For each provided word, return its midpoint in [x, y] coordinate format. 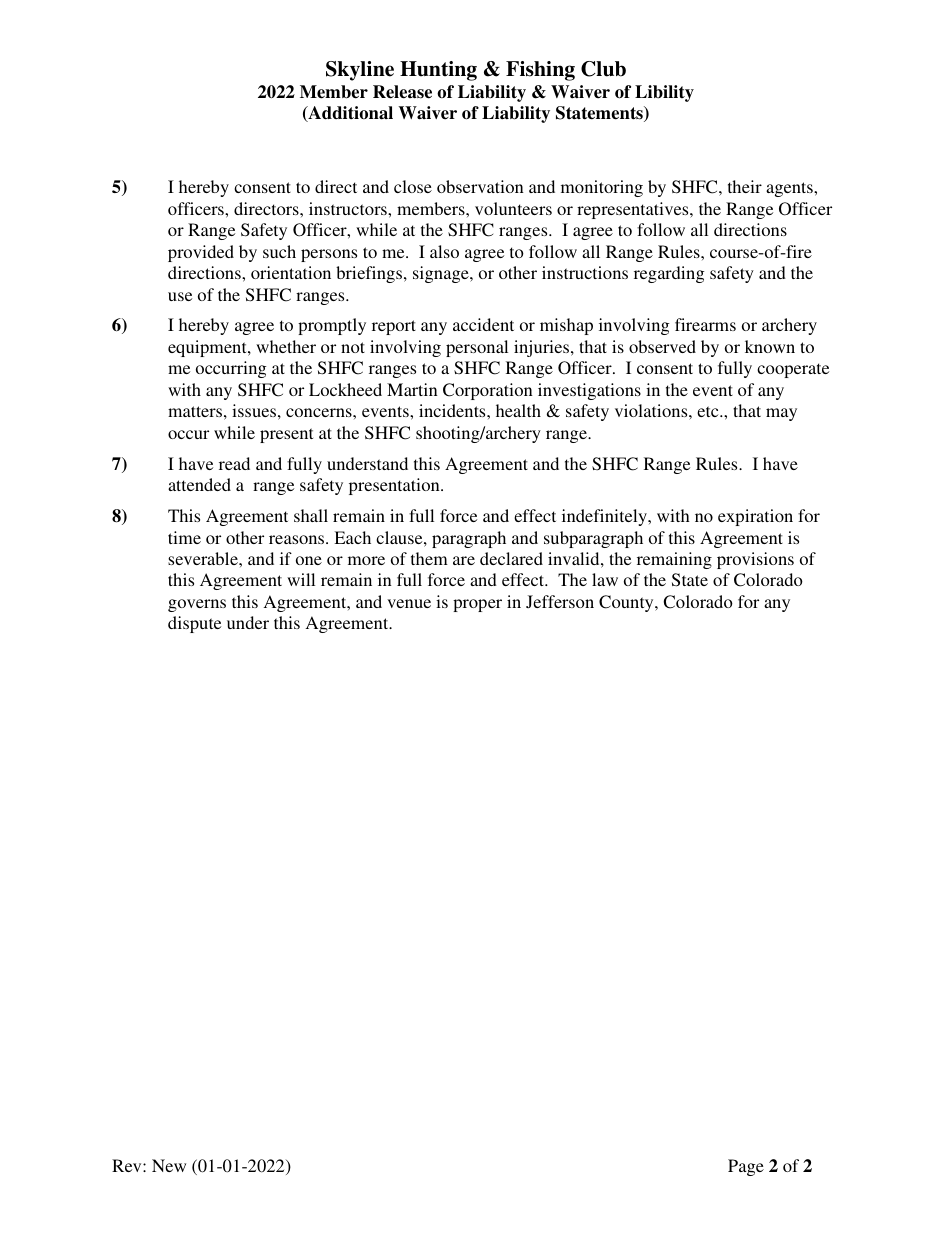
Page [746, 1167]
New [169, 1165]
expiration [755, 517]
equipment [208, 348]
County [627, 603]
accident [483, 324]
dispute [194, 624]
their [745, 186]
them [429, 558]
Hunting [438, 71]
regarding [669, 274]
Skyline [360, 71]
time [184, 537]
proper [477, 605]
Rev [128, 1165]
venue [409, 603]
